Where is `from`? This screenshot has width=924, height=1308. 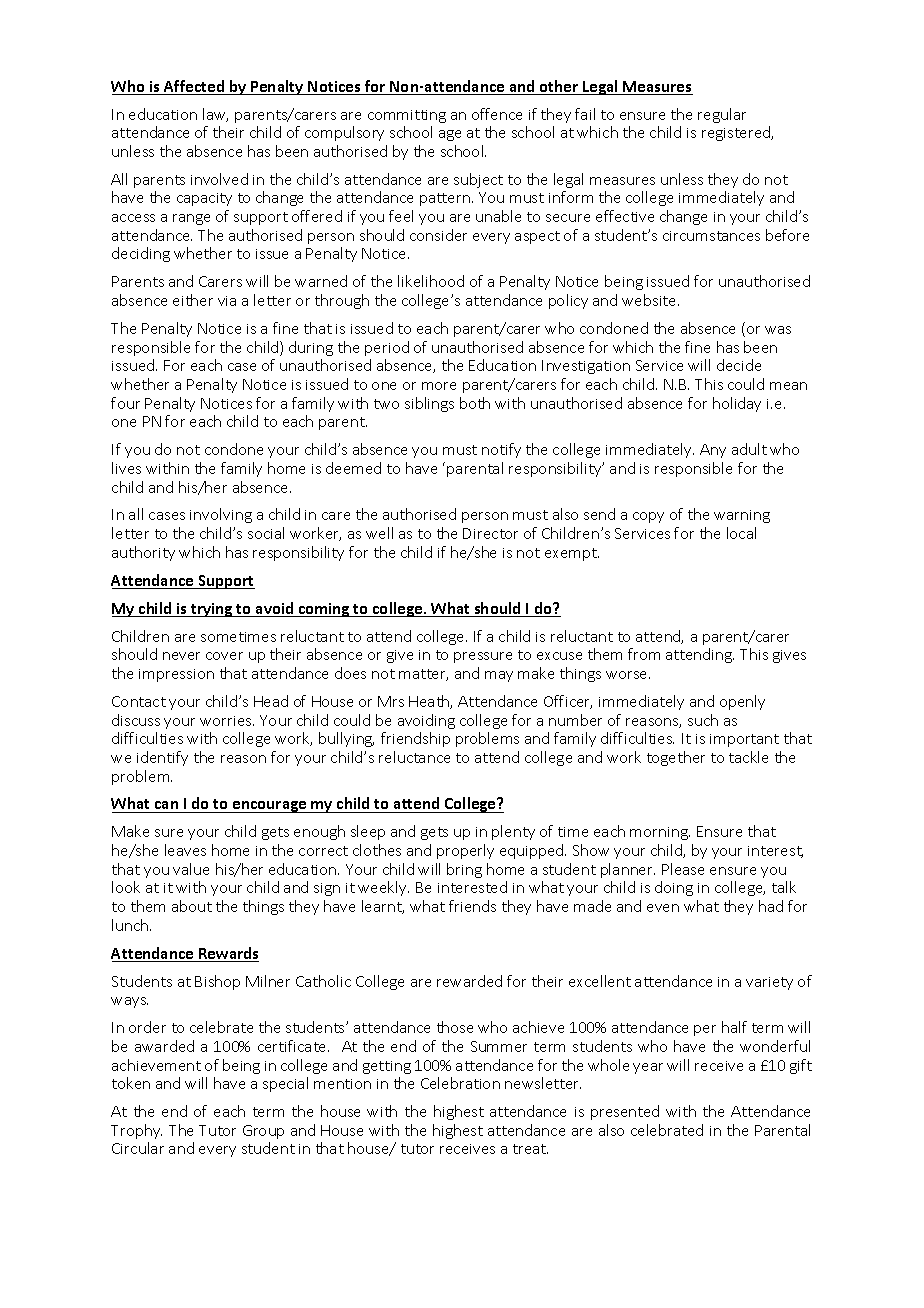
from is located at coordinates (644, 654).
